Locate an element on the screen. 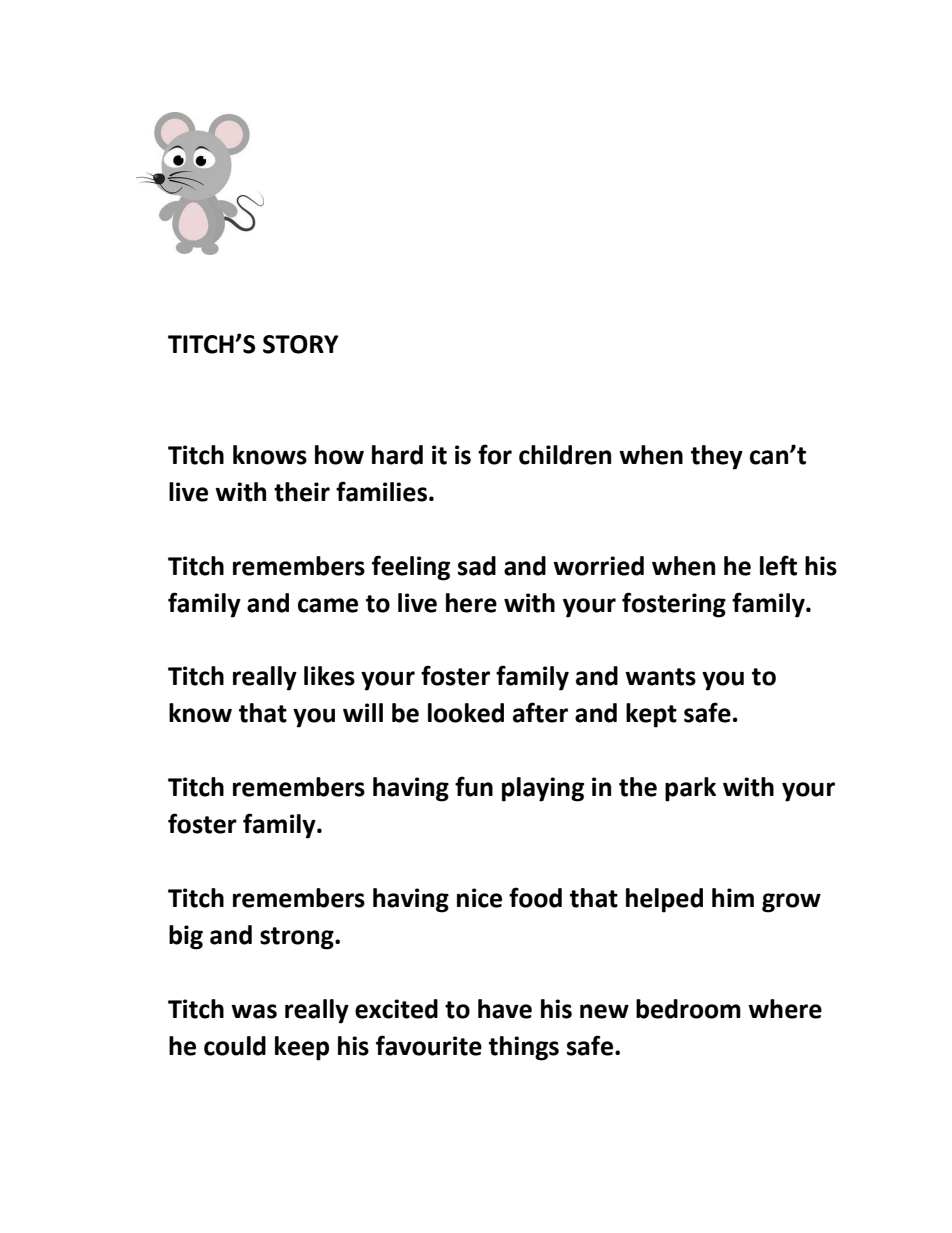 The height and width of the screenshot is (1233, 952). their is located at coordinates (302, 492).
